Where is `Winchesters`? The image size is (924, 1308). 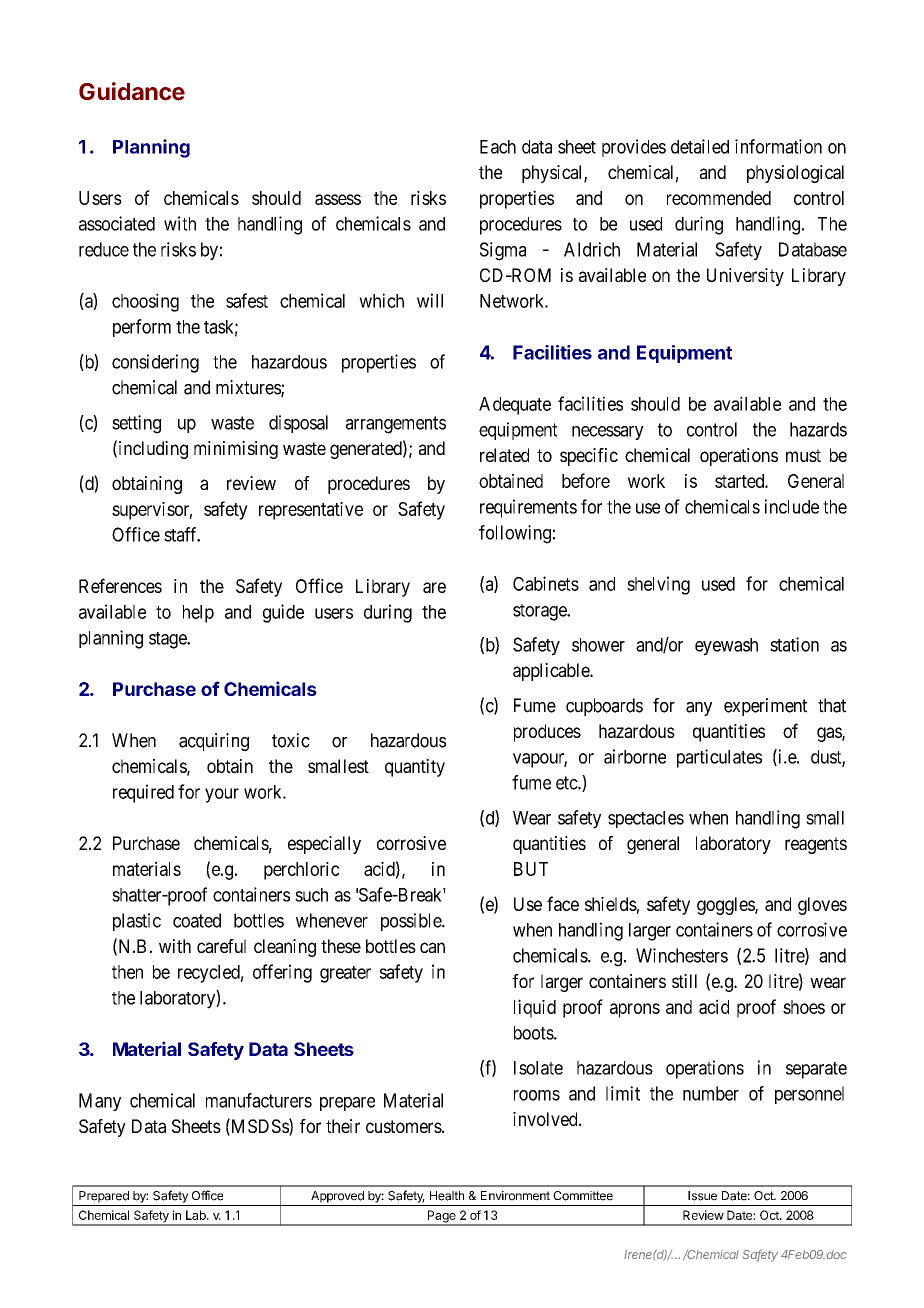 Winchesters is located at coordinates (682, 955).
